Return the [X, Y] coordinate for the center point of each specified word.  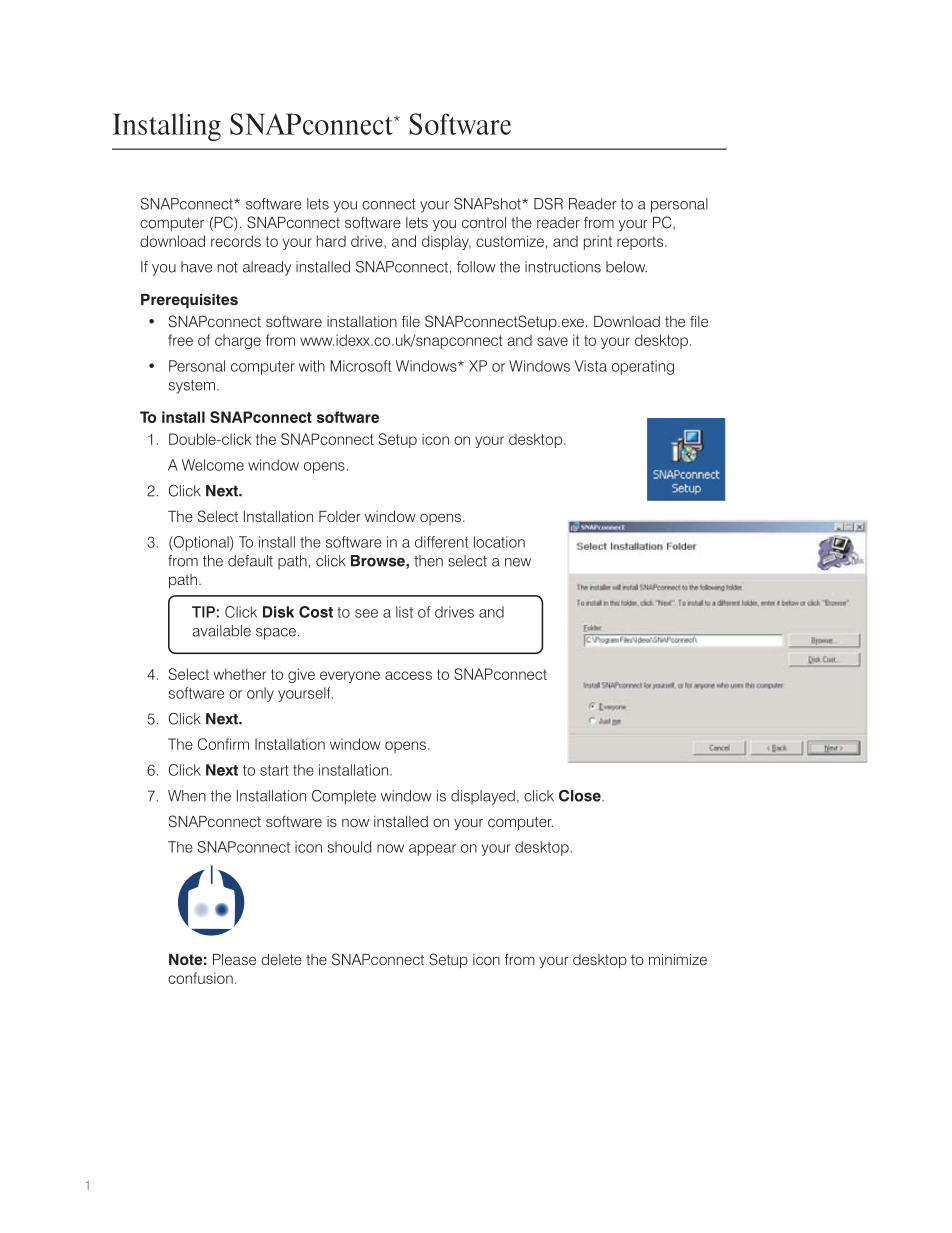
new [518, 562]
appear [432, 850]
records [236, 241]
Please [234, 959]
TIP [203, 612]
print [598, 242]
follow [476, 267]
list [404, 612]
